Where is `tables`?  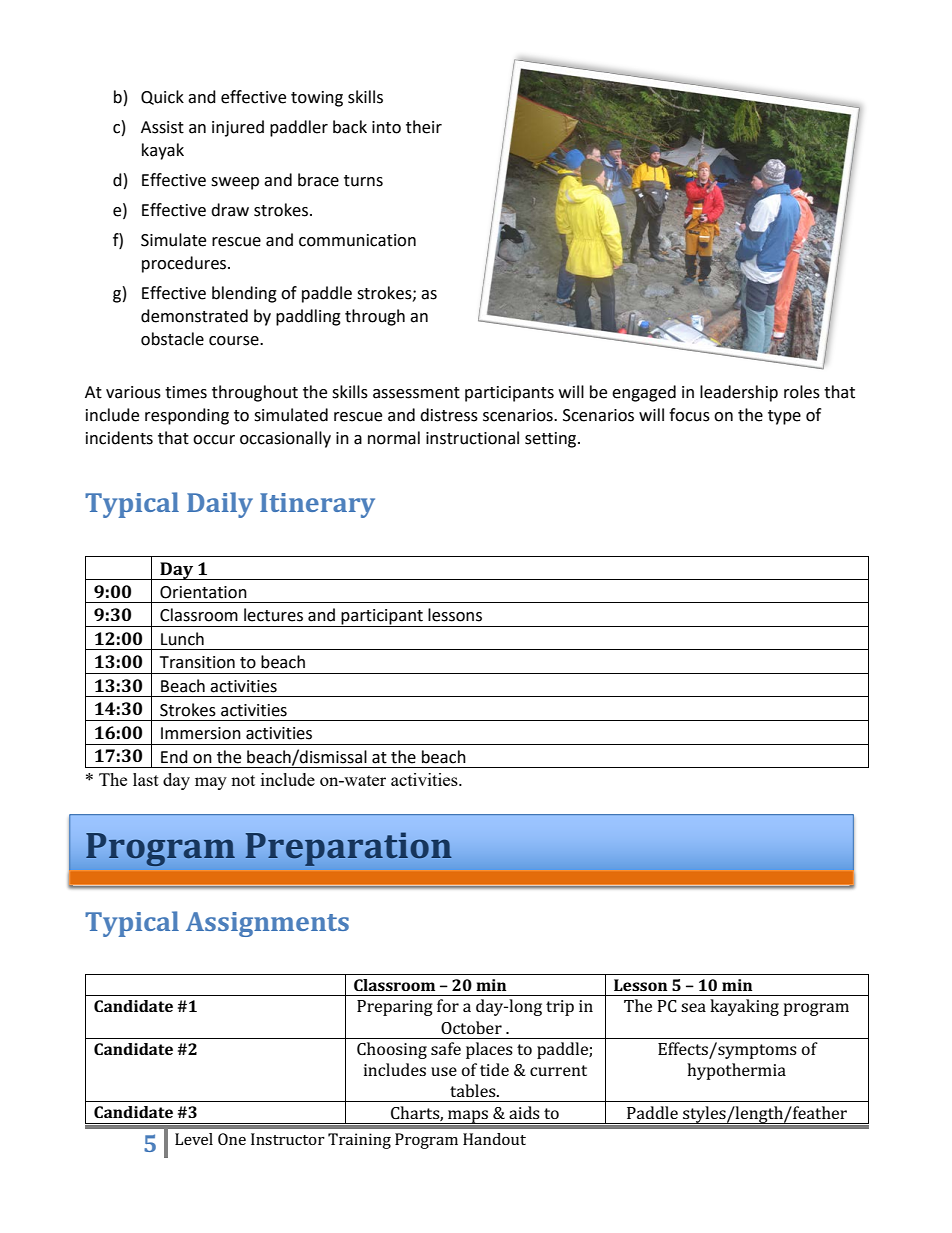 tables is located at coordinates (474, 1090).
